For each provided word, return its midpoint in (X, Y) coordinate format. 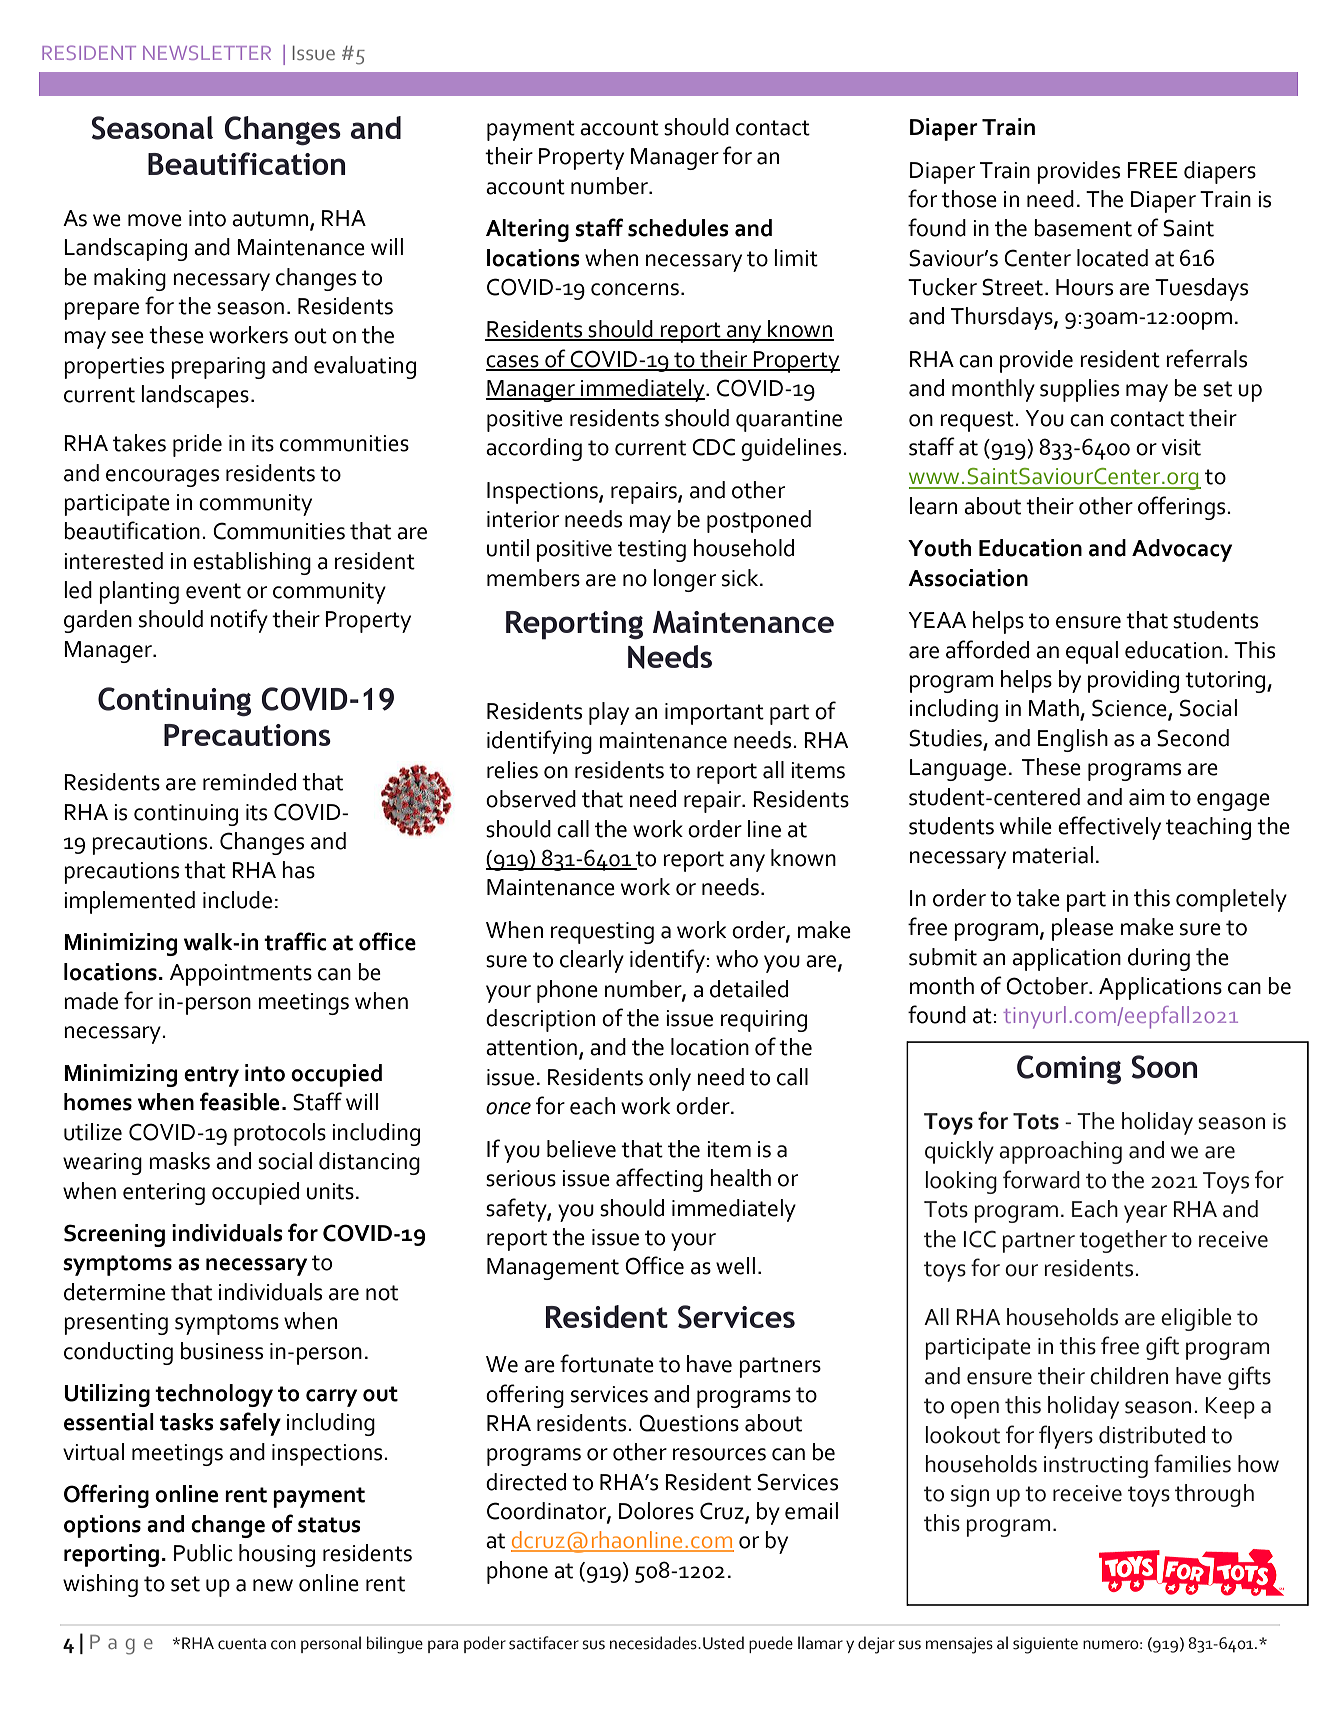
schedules (678, 228)
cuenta (242, 1644)
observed (531, 799)
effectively (1109, 828)
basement (1083, 228)
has (298, 870)
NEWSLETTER (207, 52)
